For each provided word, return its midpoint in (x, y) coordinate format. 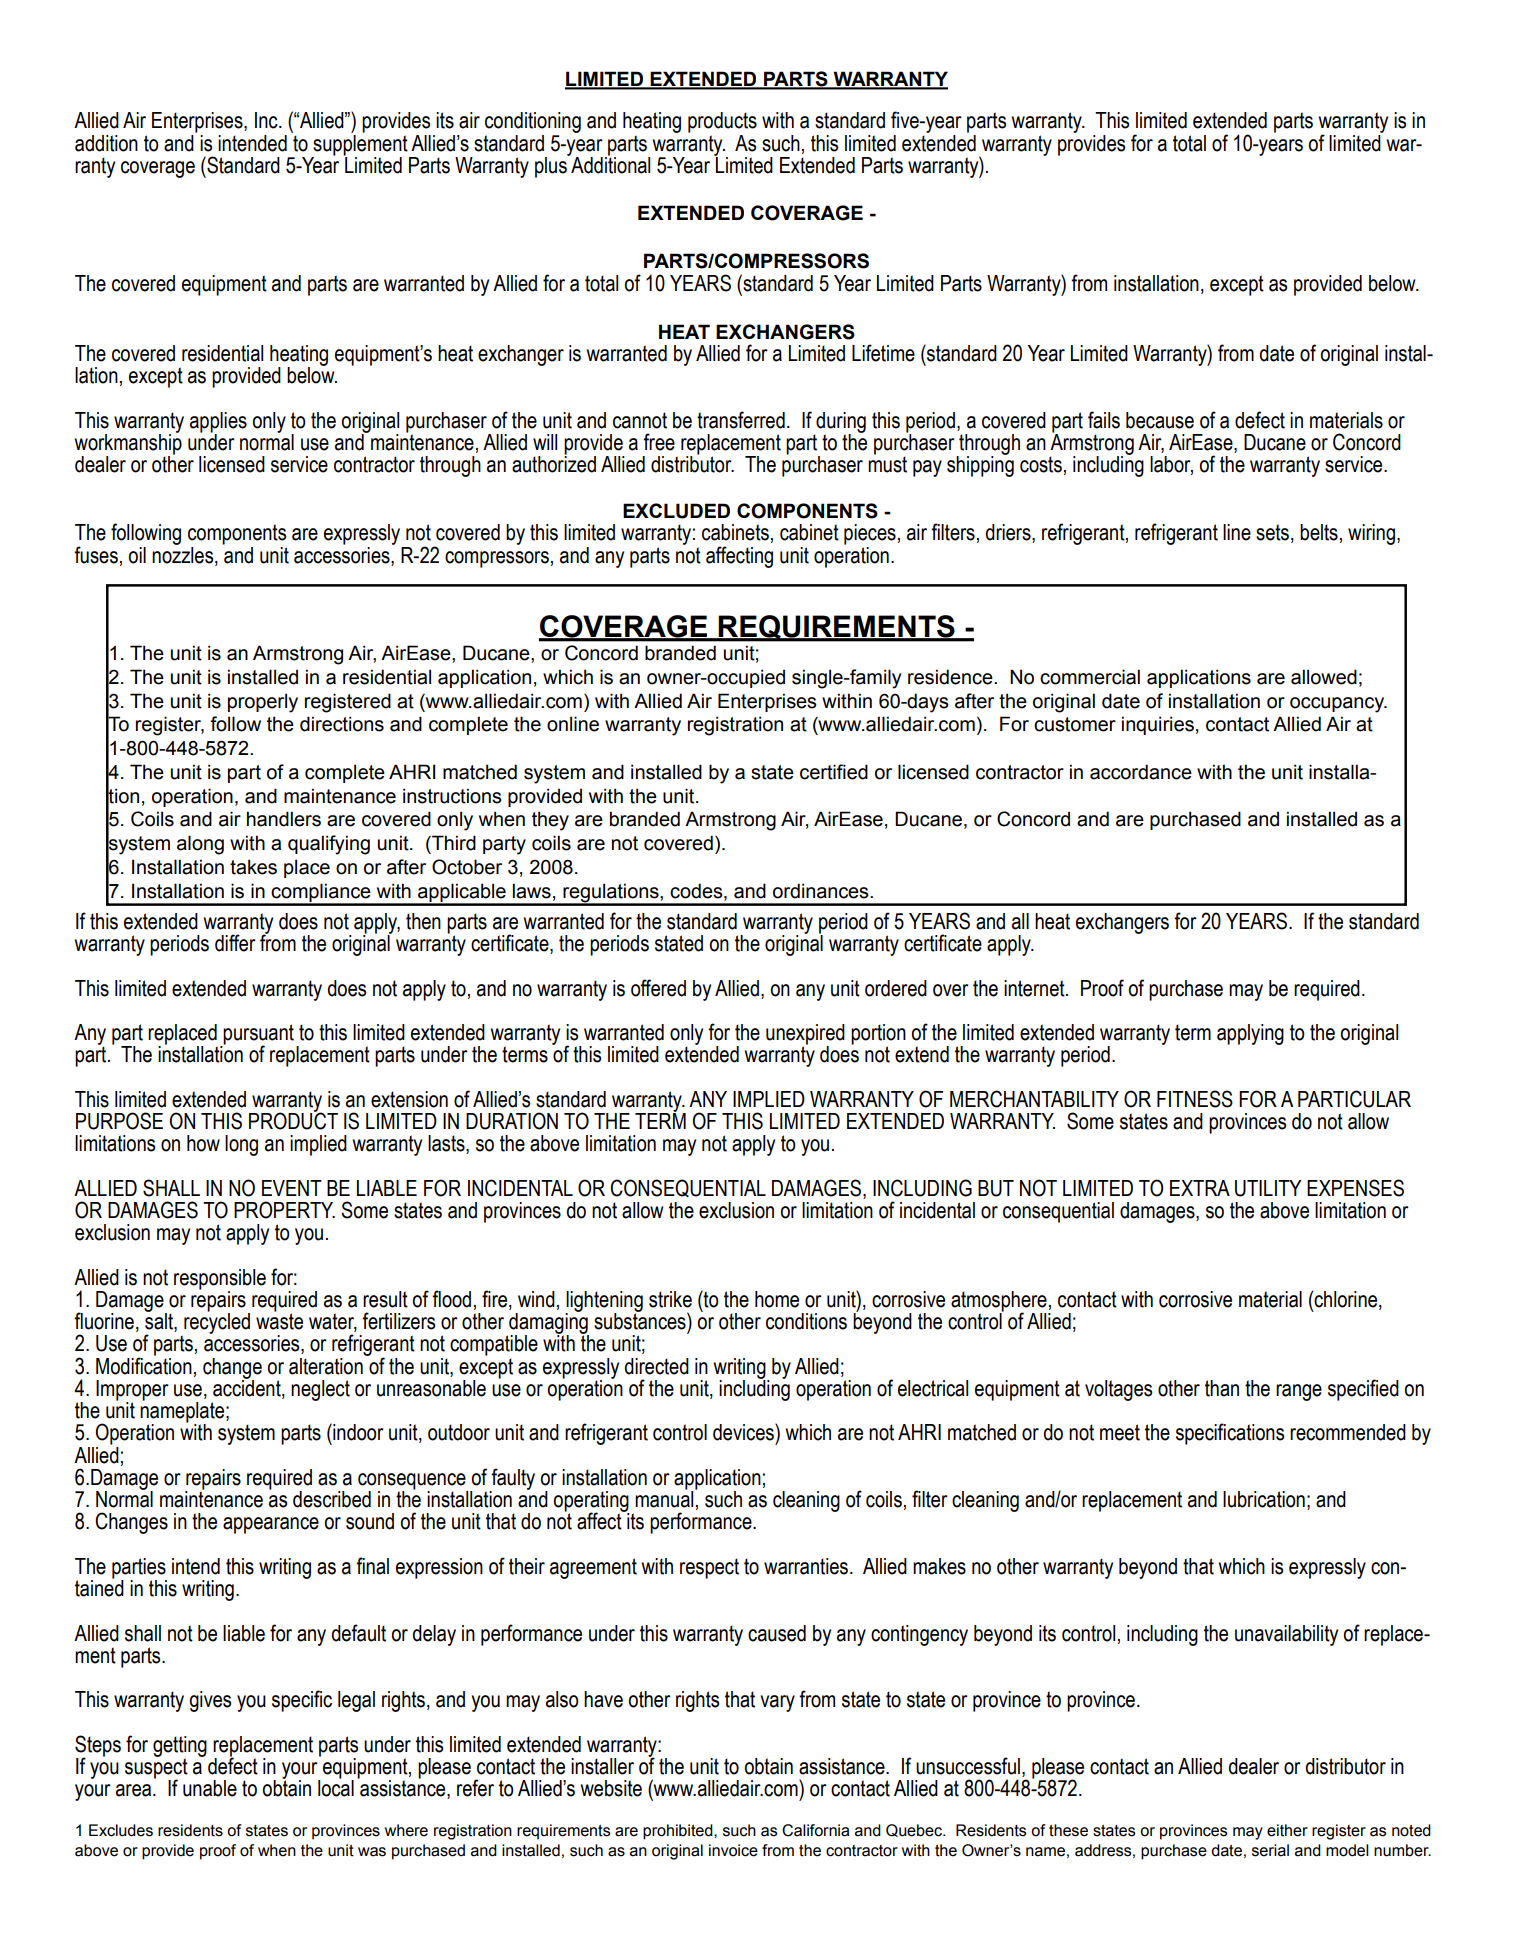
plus (552, 166)
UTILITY (1268, 1188)
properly (263, 703)
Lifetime (883, 353)
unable (210, 1788)
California (815, 1830)
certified (834, 772)
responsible (220, 1280)
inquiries (1158, 725)
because (1160, 420)
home (777, 1299)
